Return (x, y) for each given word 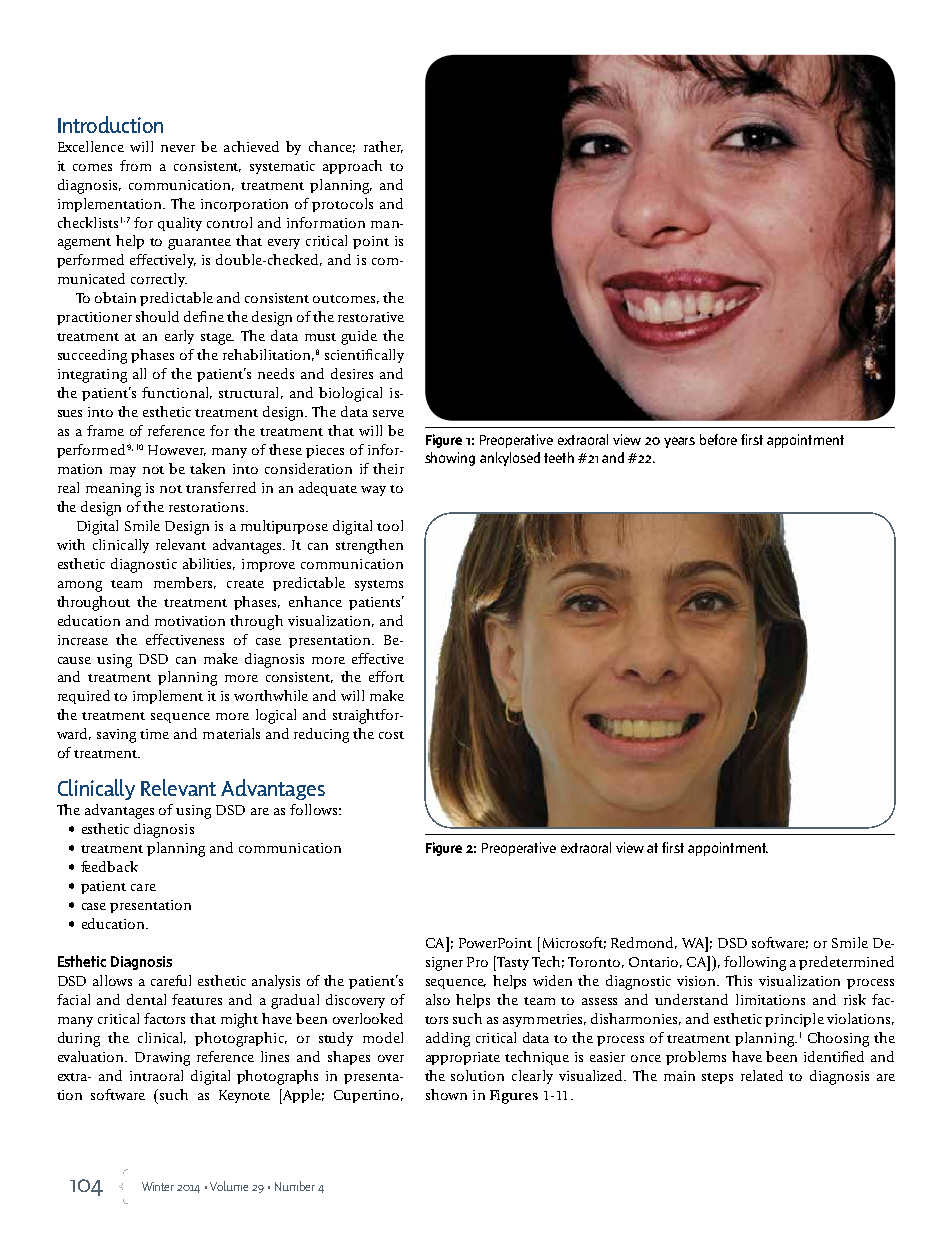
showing (450, 459)
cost (391, 735)
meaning (113, 490)
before (718, 439)
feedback (109, 866)
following (755, 963)
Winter (158, 1186)
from (135, 165)
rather (383, 147)
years (679, 442)
